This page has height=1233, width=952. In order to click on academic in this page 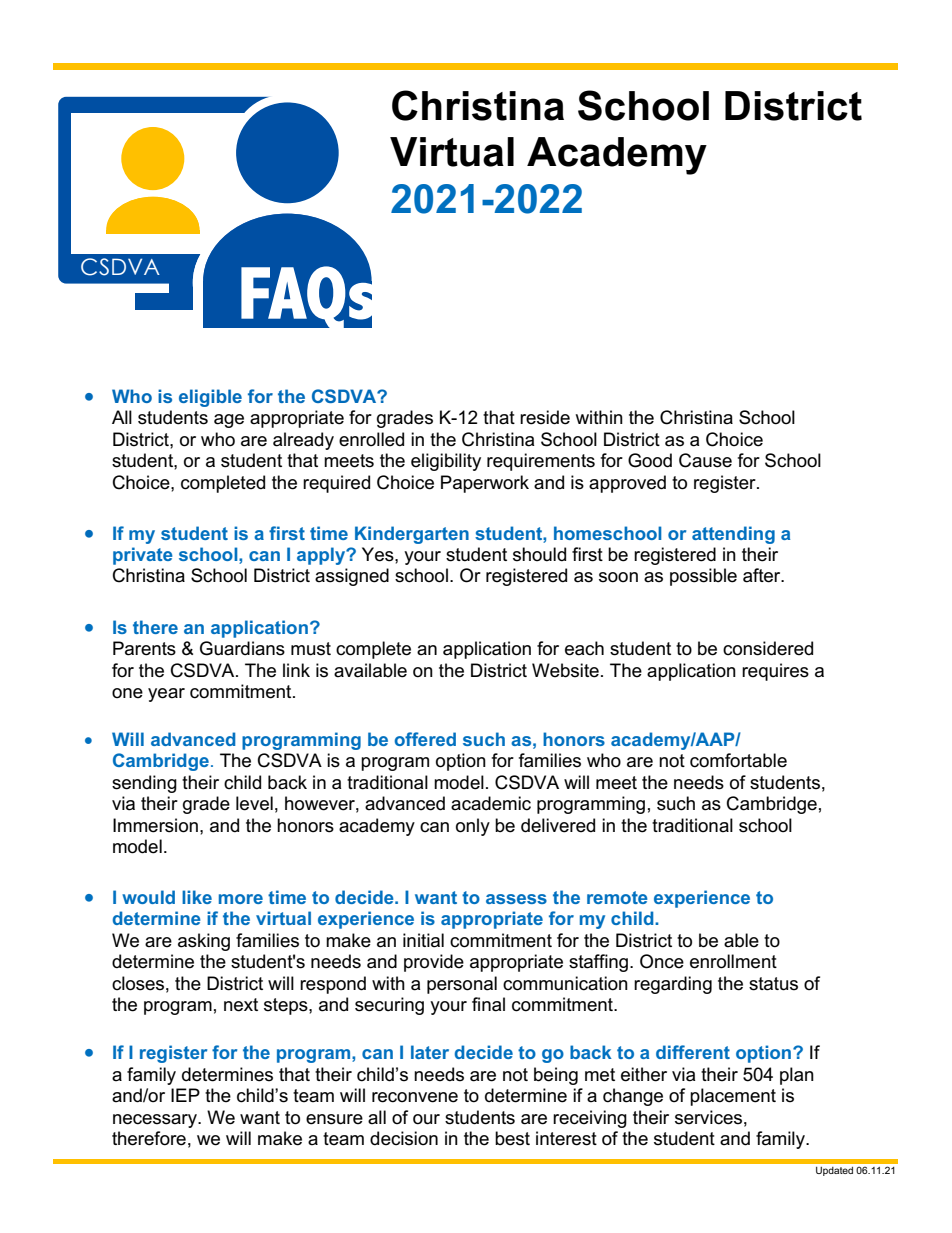, I will do `click(491, 803)`.
